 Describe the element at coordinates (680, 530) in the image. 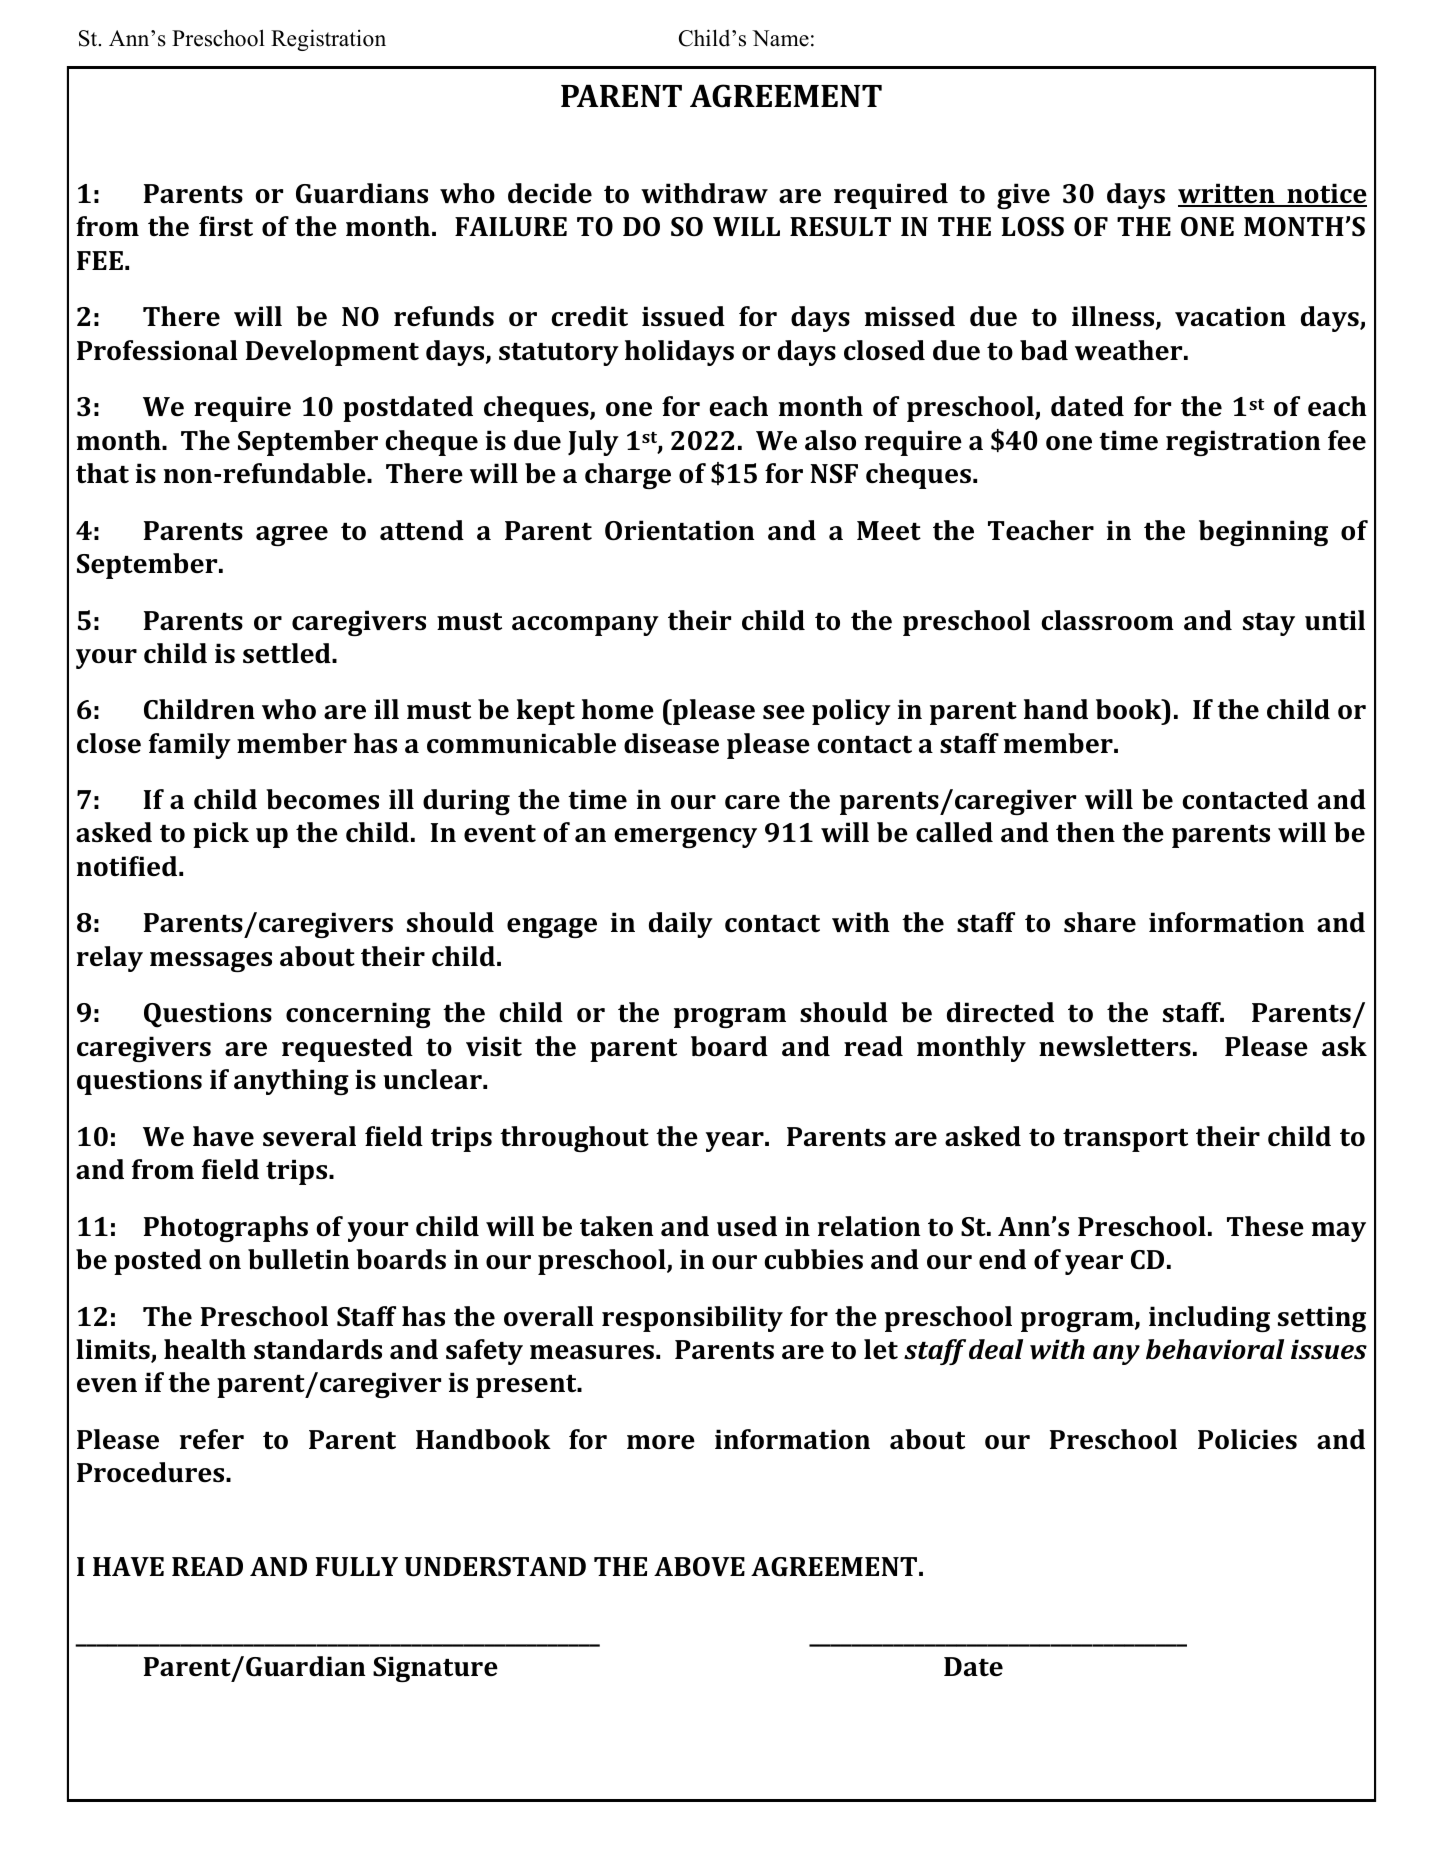

I see `Orientation` at that location.
